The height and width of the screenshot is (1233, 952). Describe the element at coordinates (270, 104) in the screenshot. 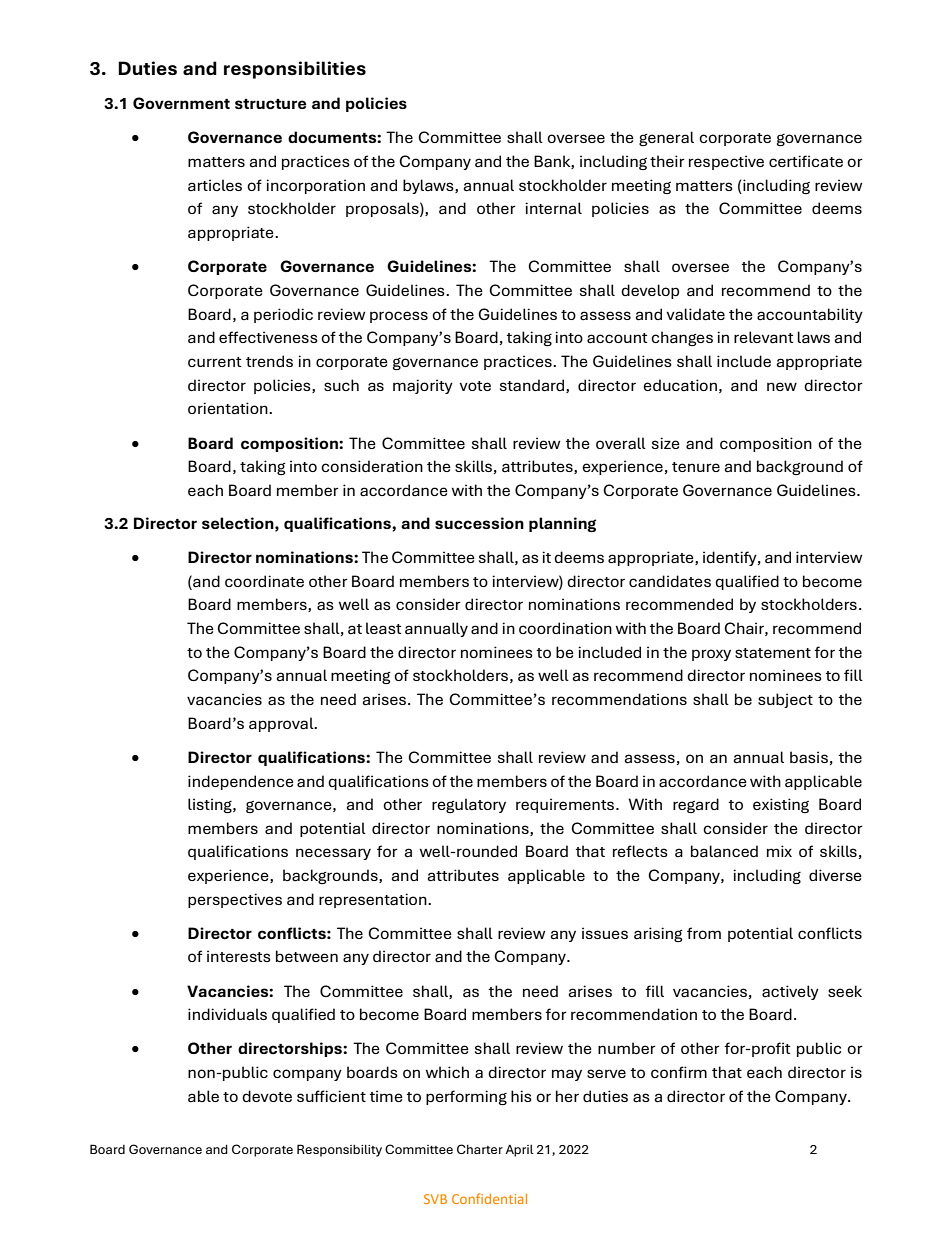

I see `structure` at that location.
